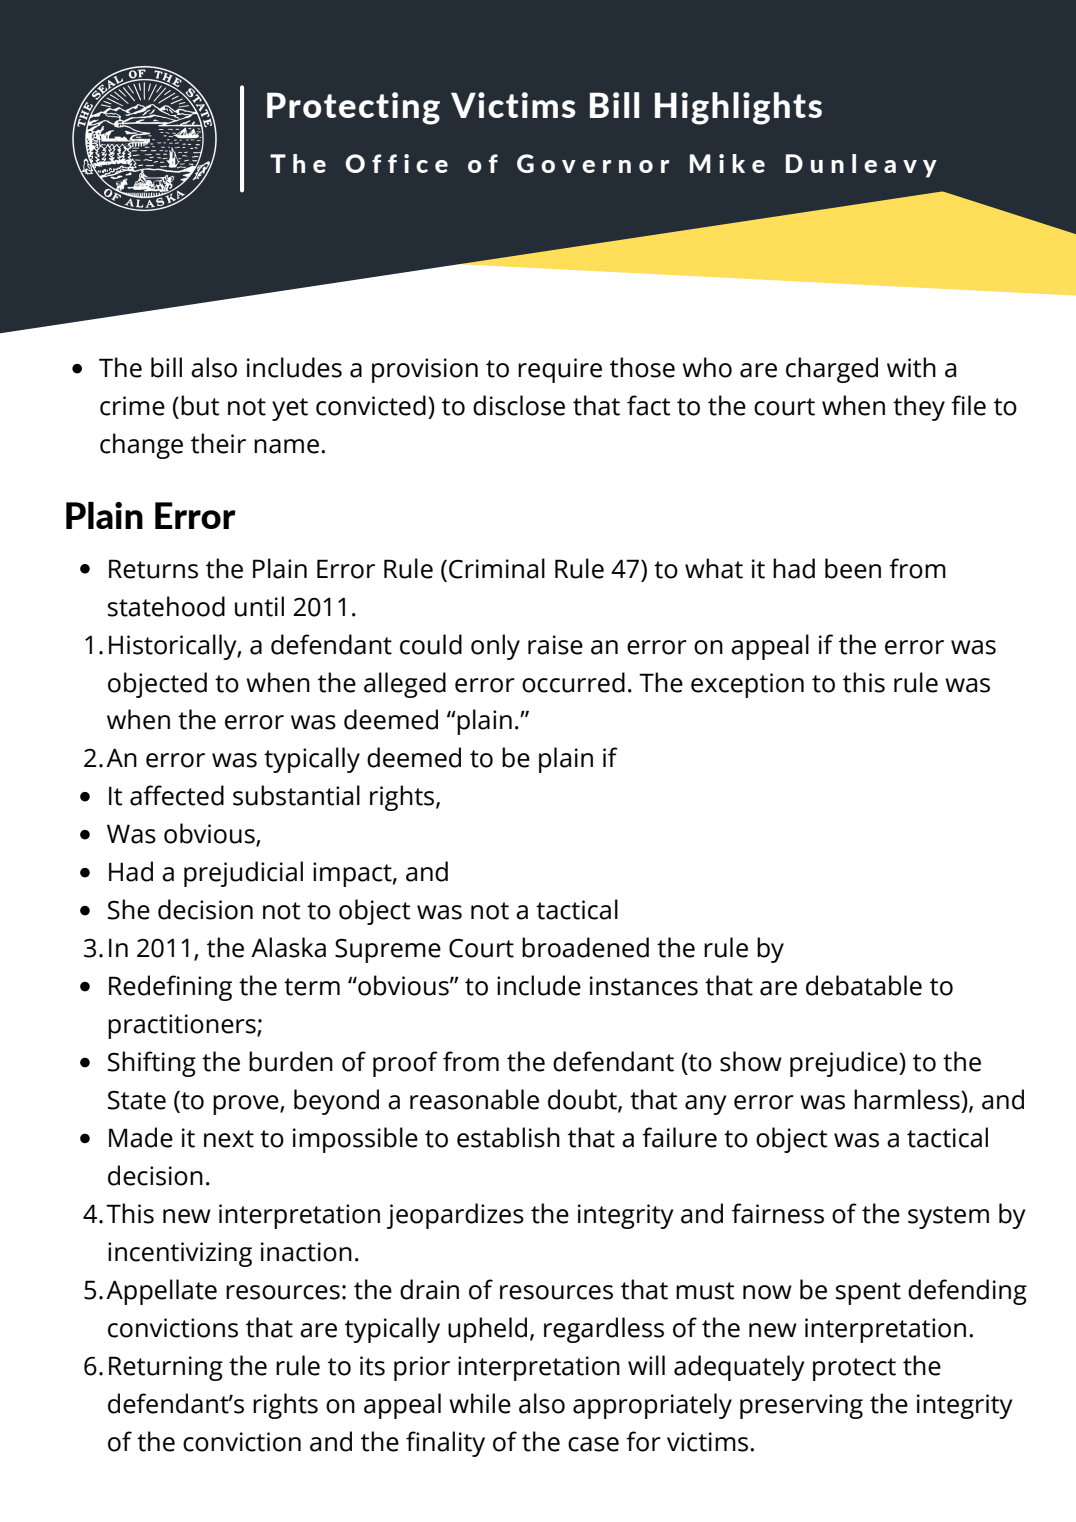 The width and height of the document is (1076, 1522). I want to click on but, so click(200, 405).
